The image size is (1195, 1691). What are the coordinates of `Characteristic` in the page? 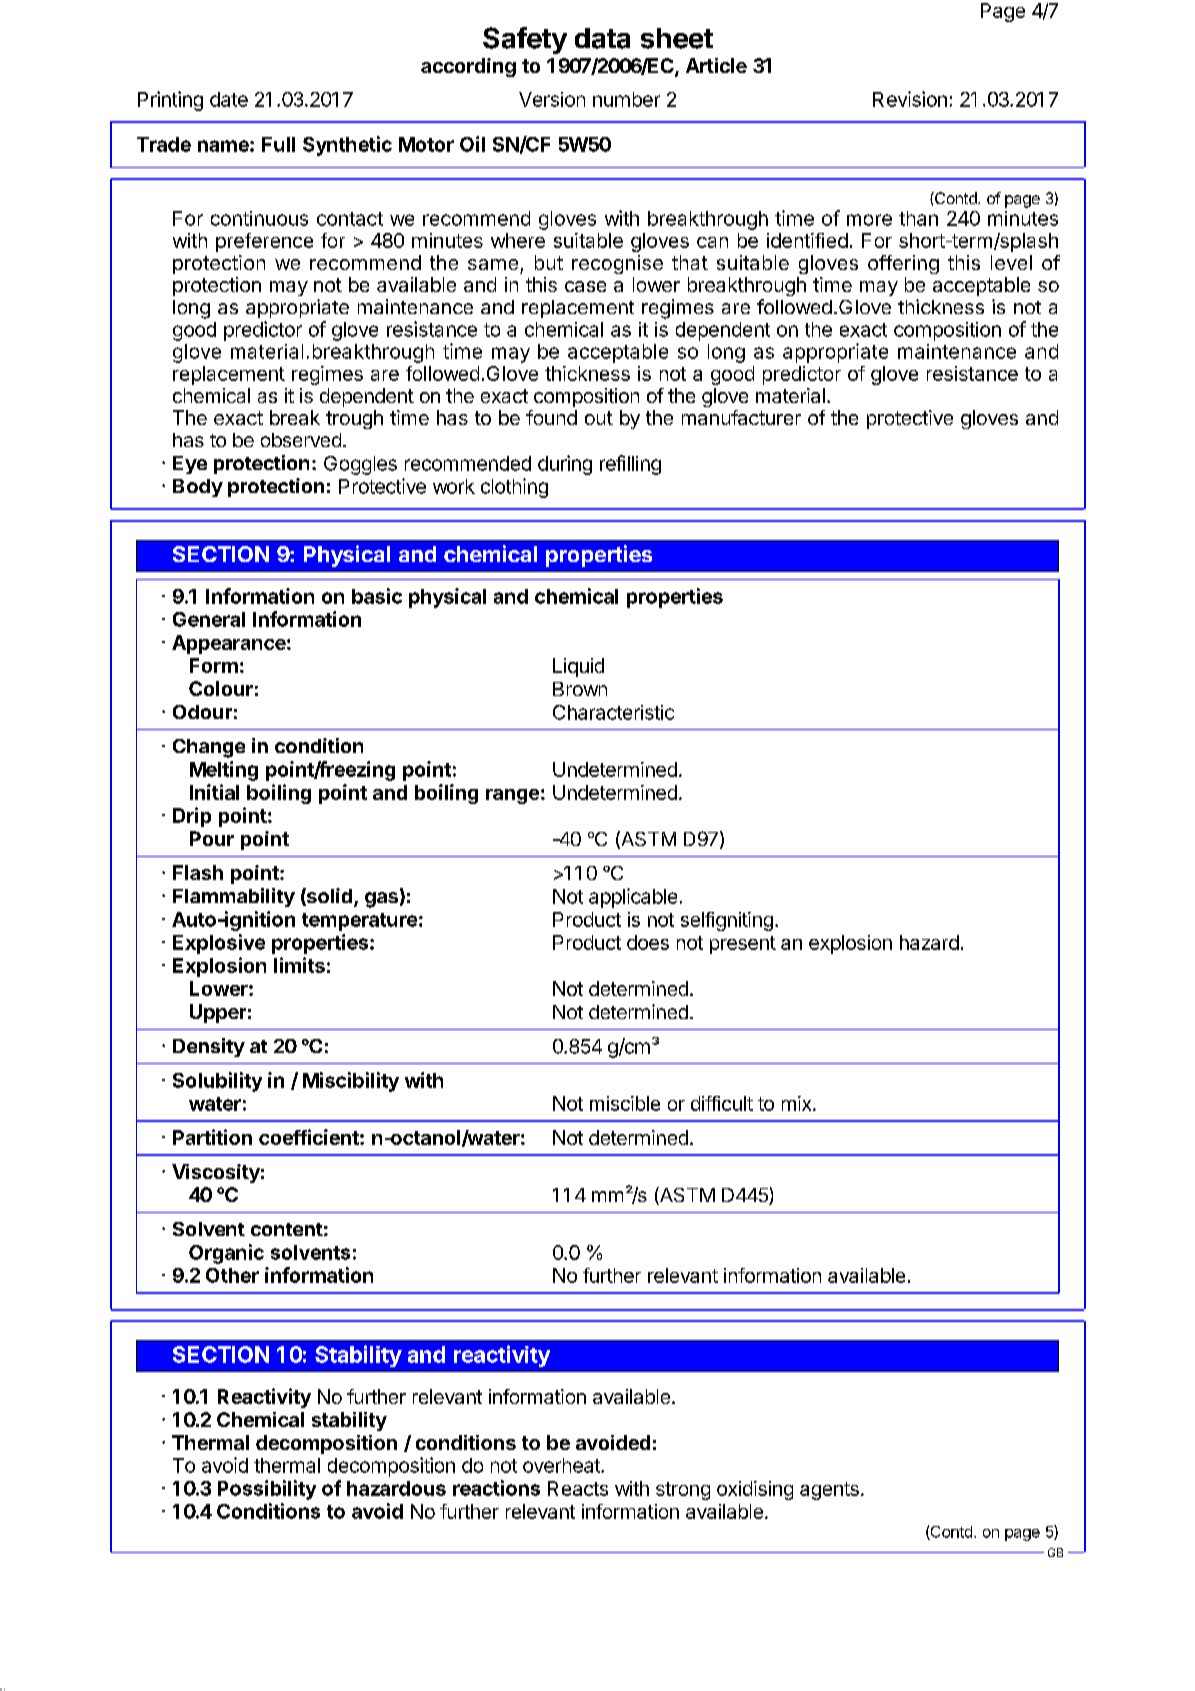 It's located at (613, 712).
